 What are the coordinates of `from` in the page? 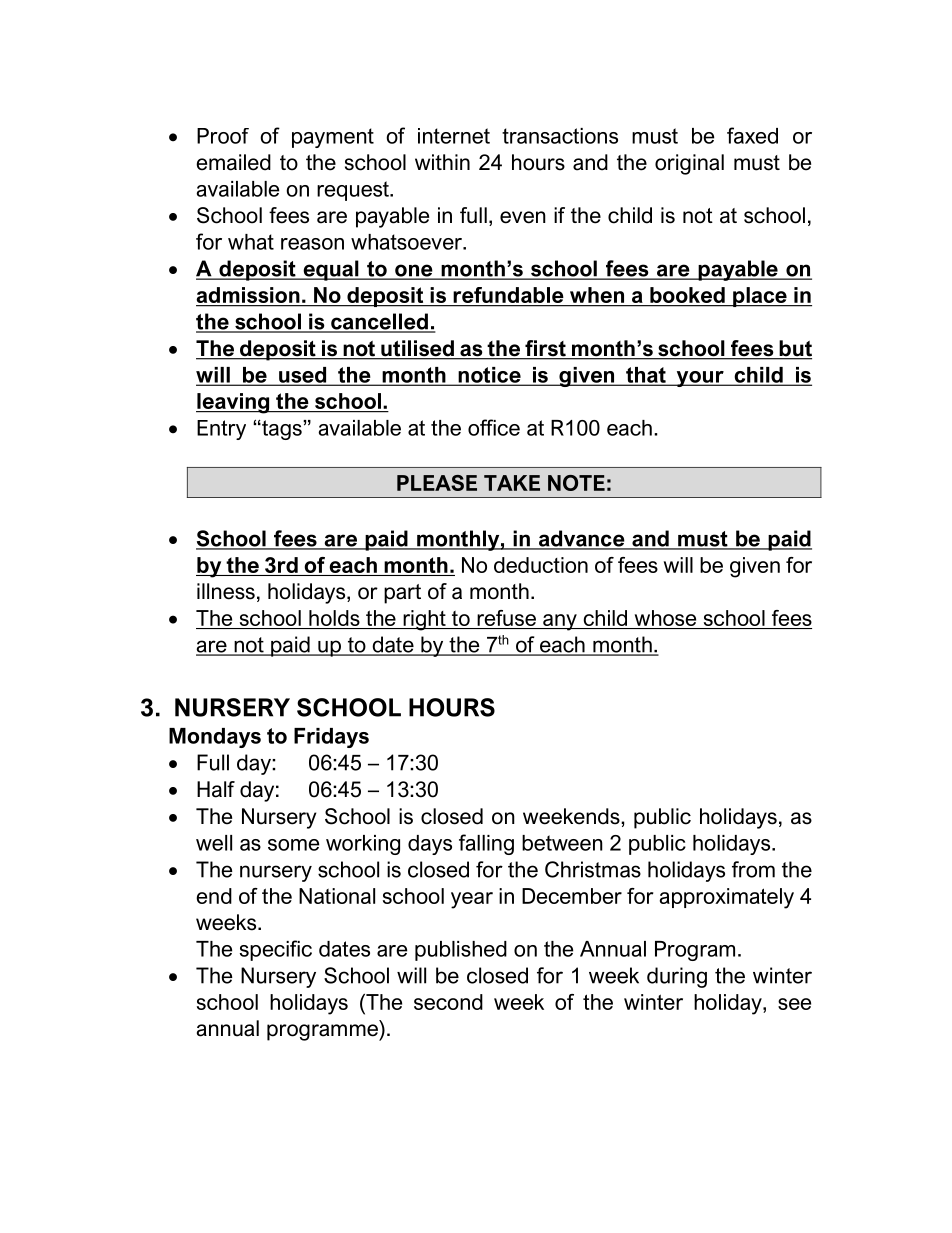 It's located at (753, 869).
